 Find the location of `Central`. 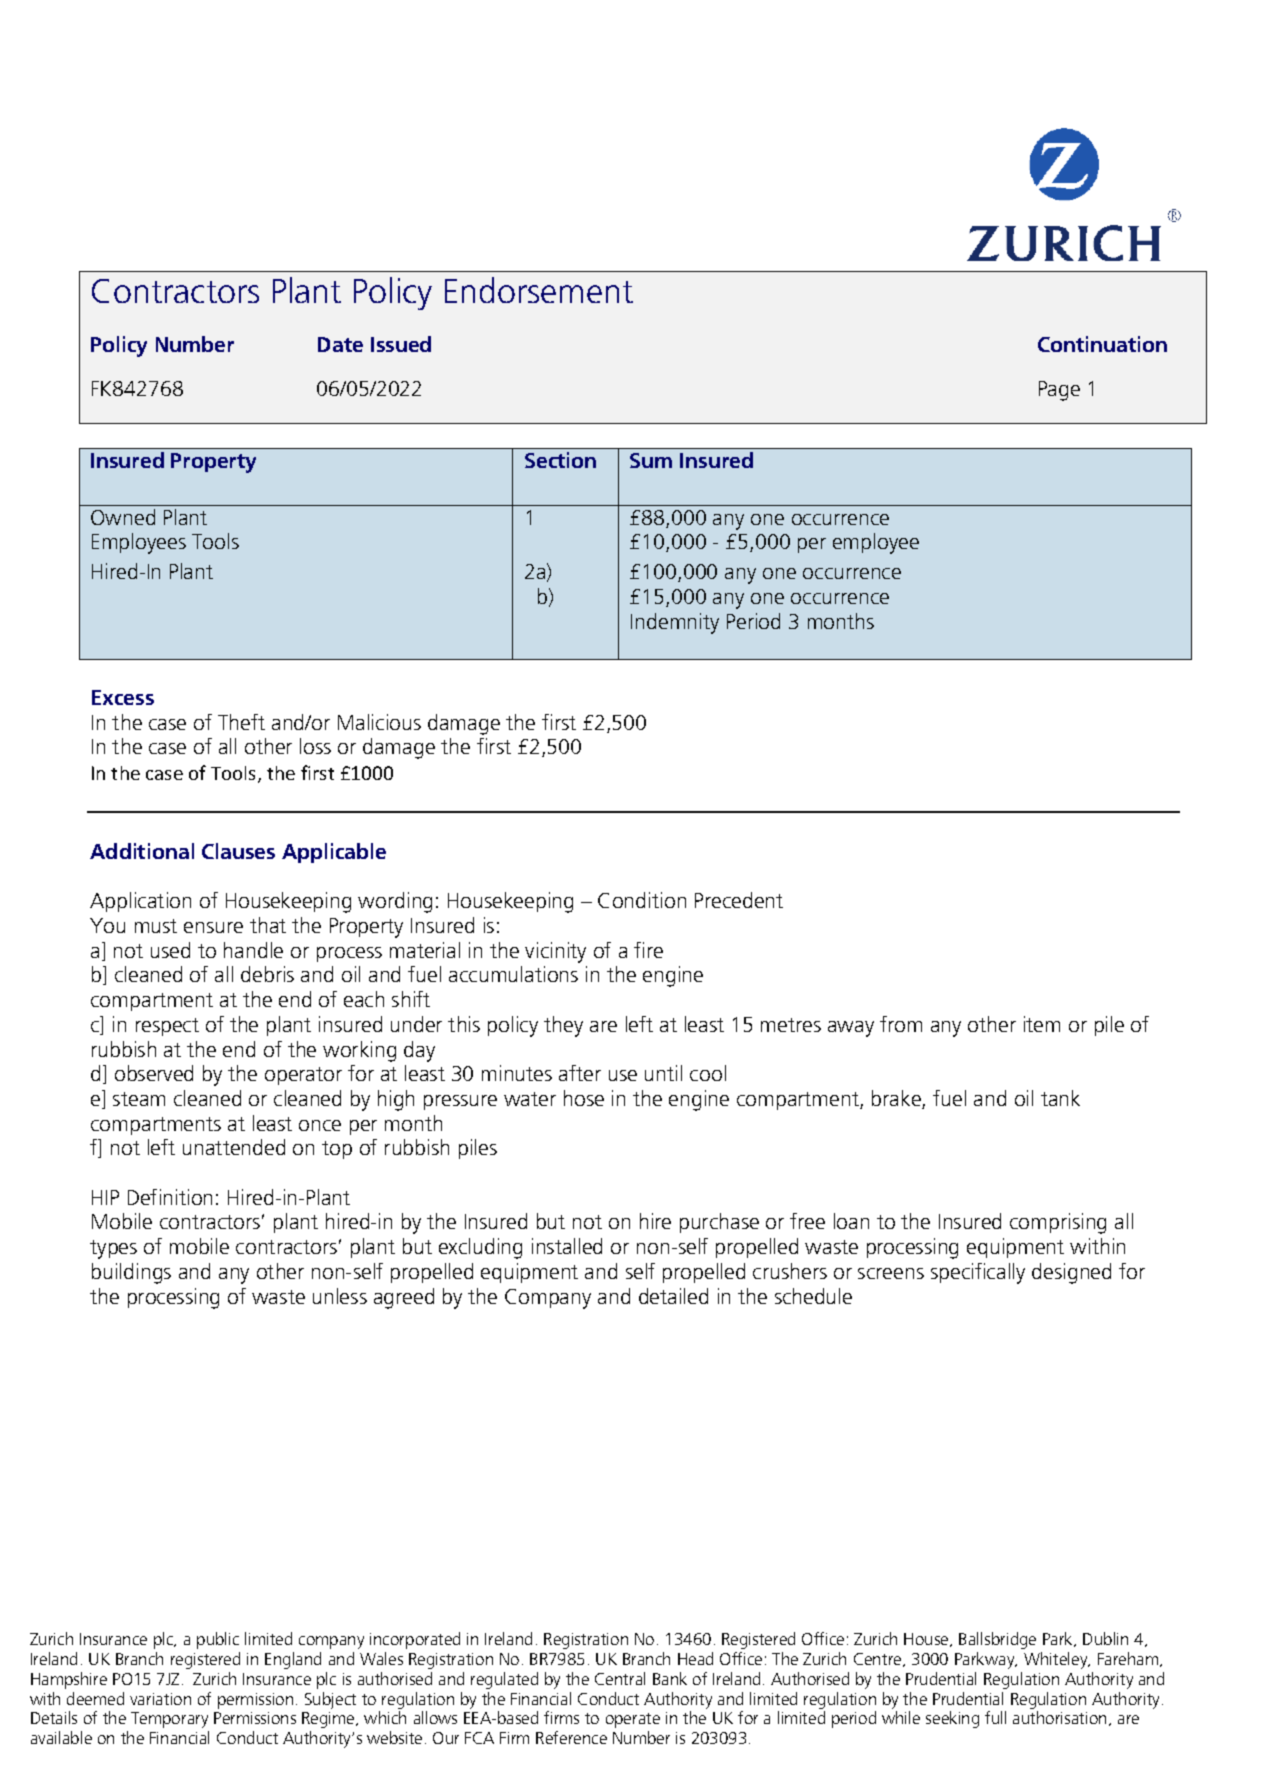

Central is located at coordinates (620, 1678).
